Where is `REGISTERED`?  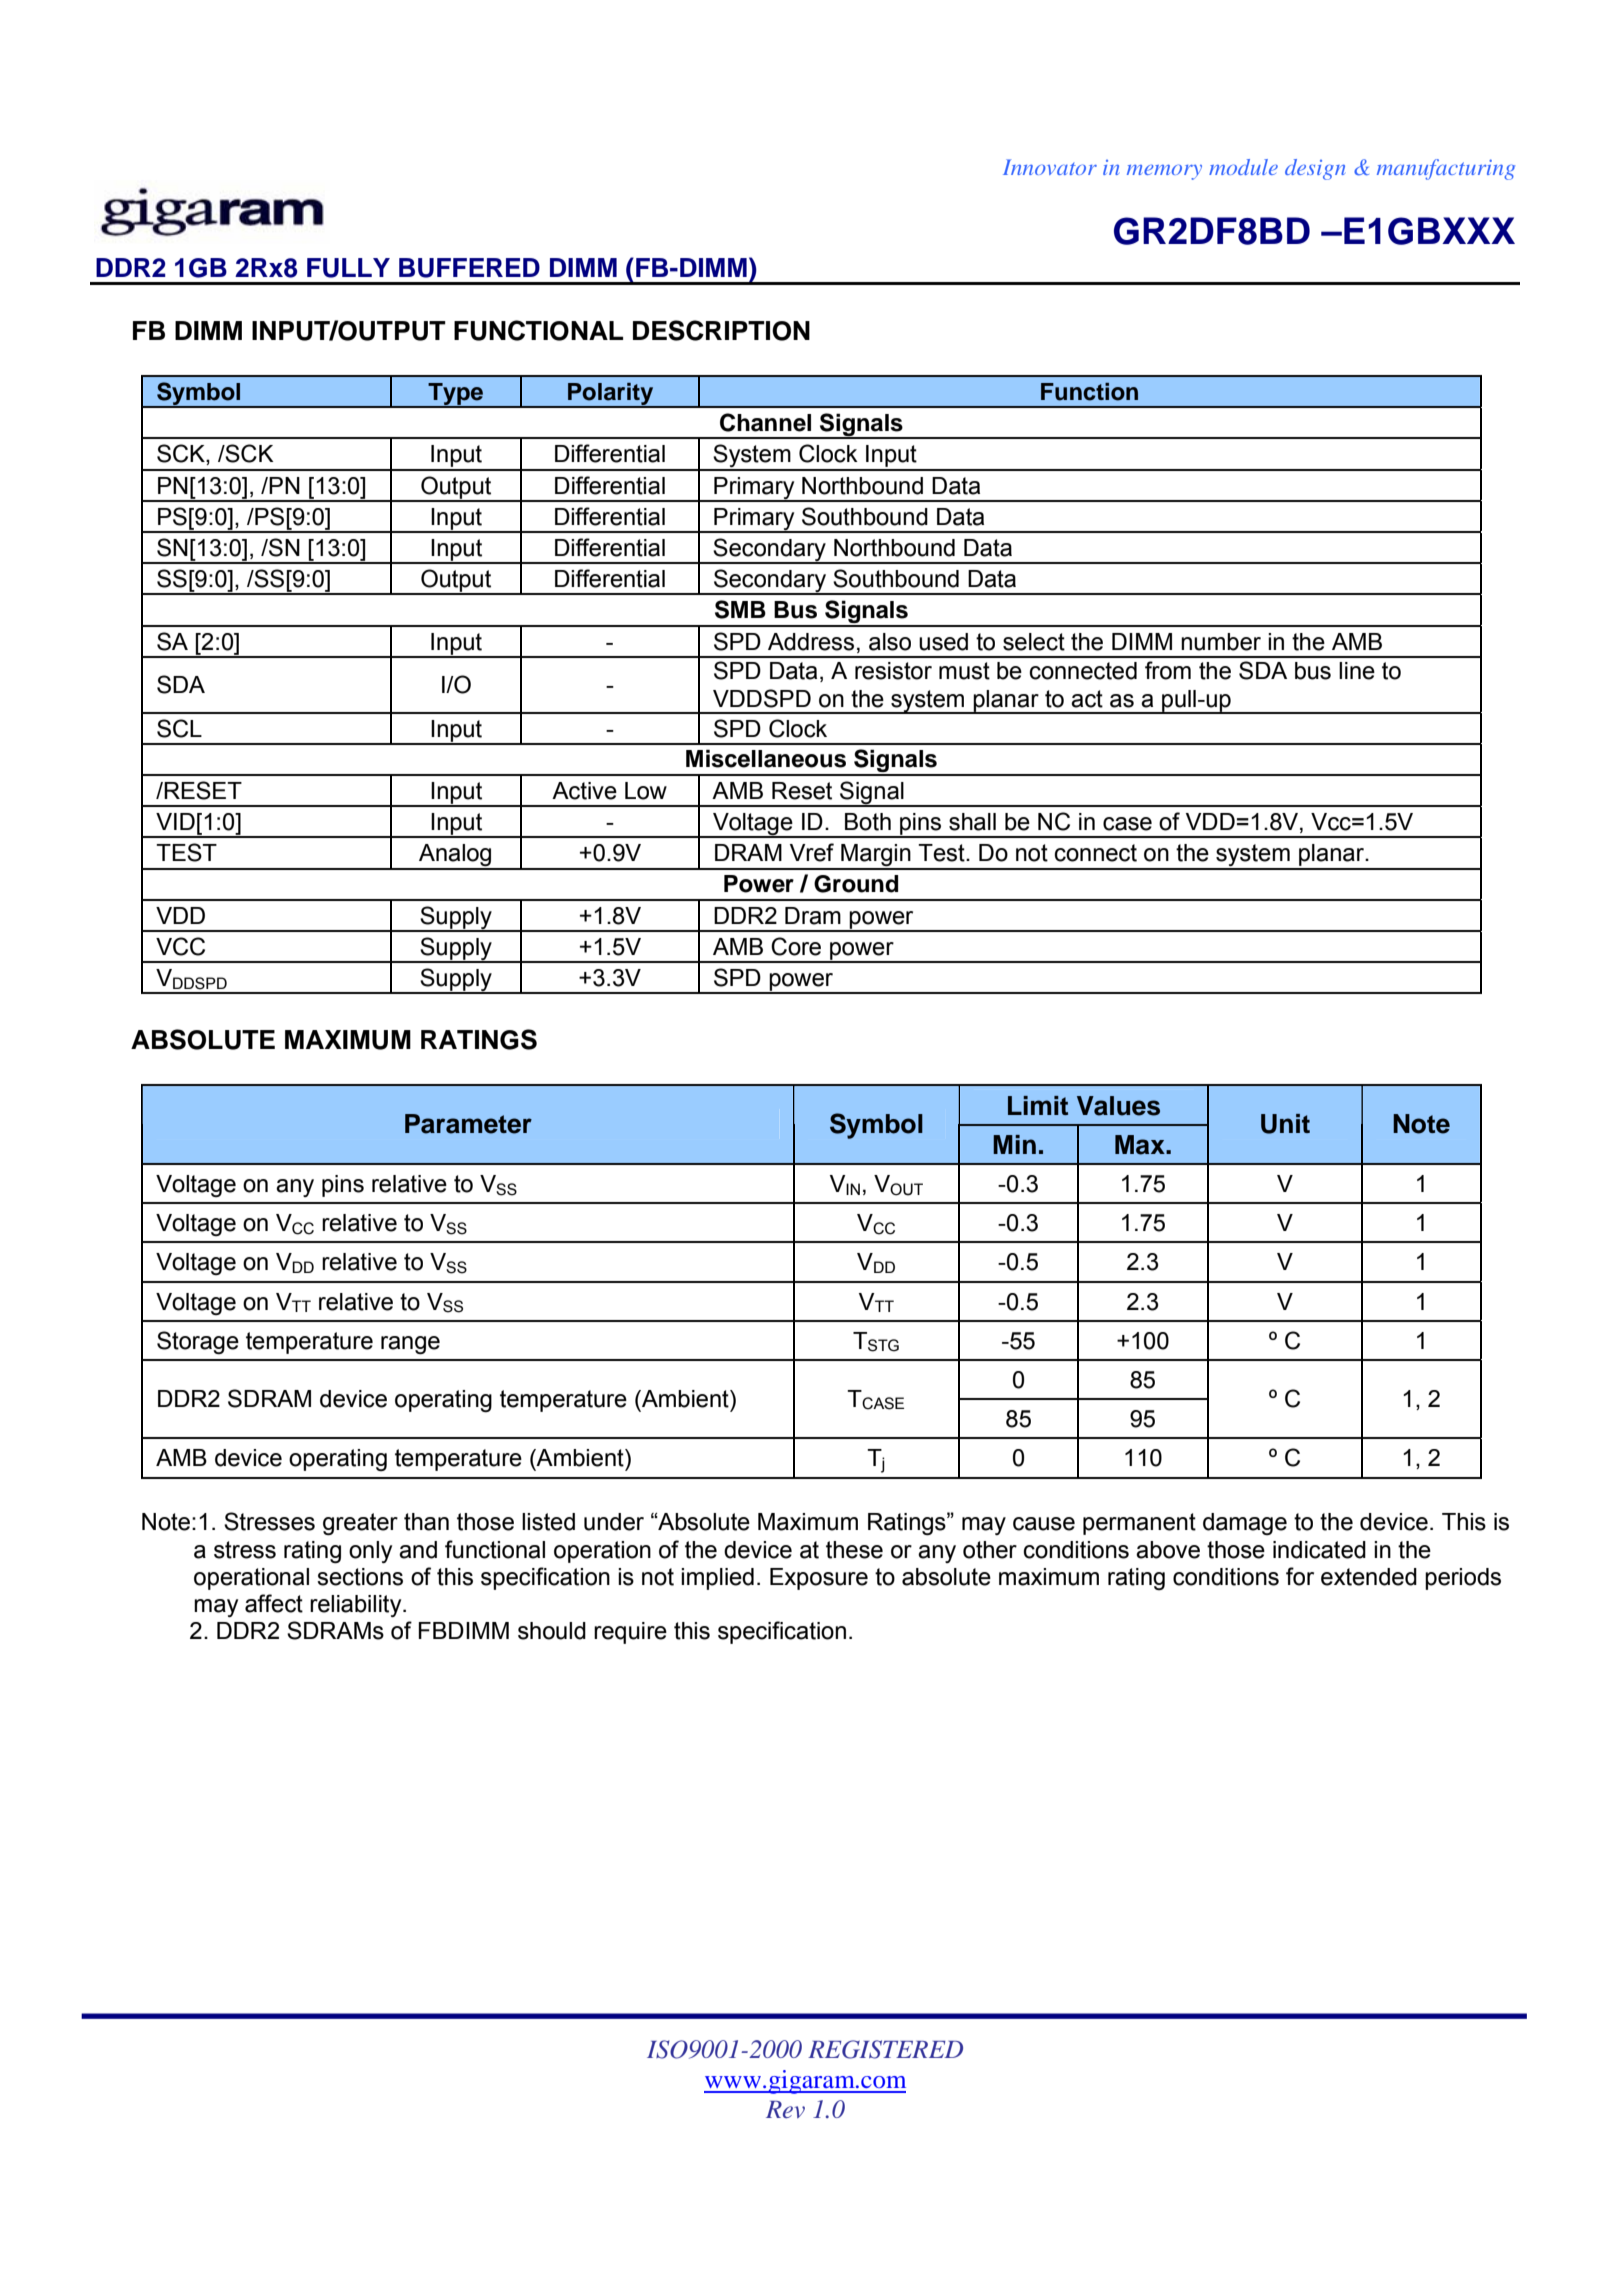 REGISTERED is located at coordinates (885, 2049).
